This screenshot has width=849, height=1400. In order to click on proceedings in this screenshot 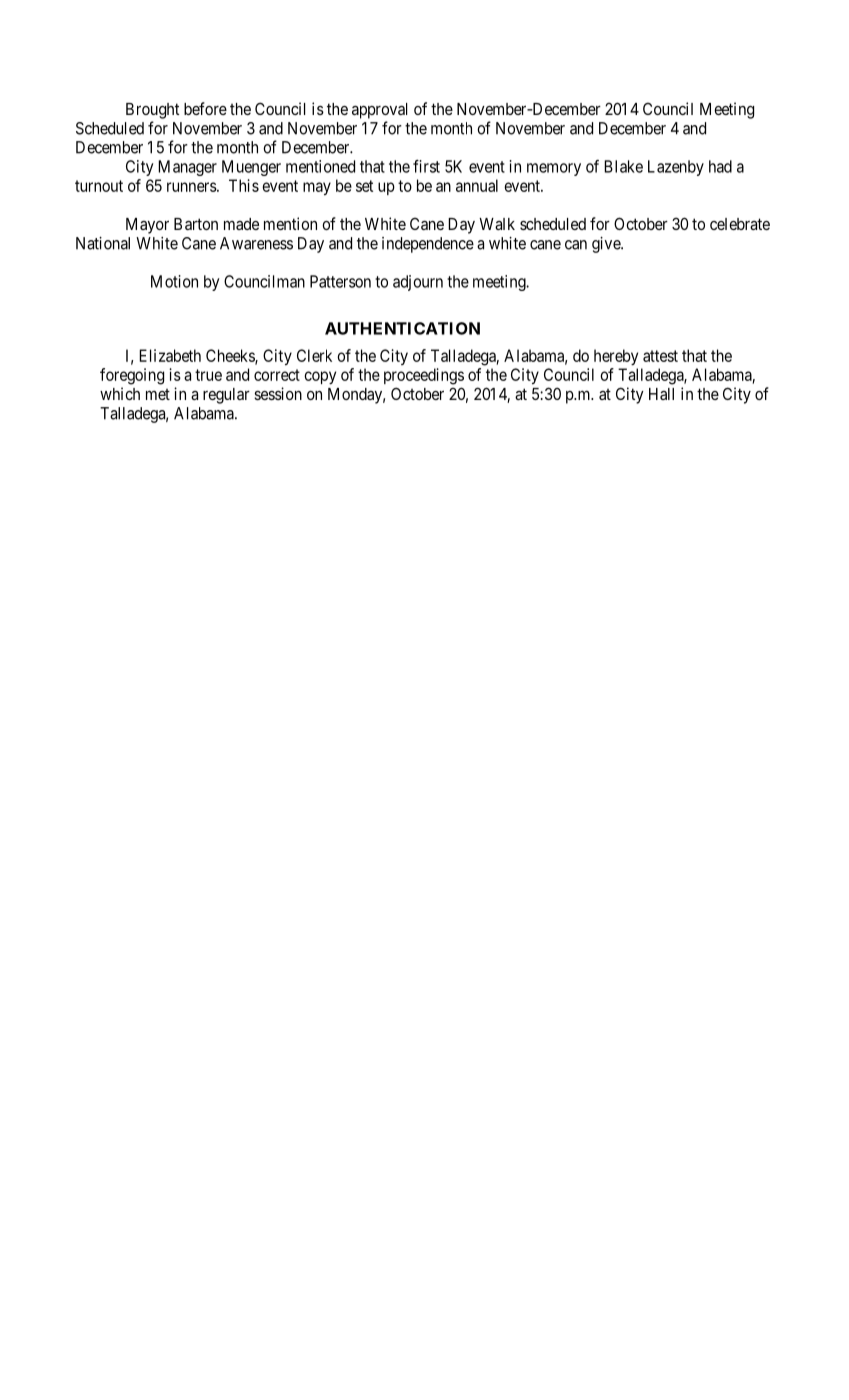, I will do `click(424, 376)`.
